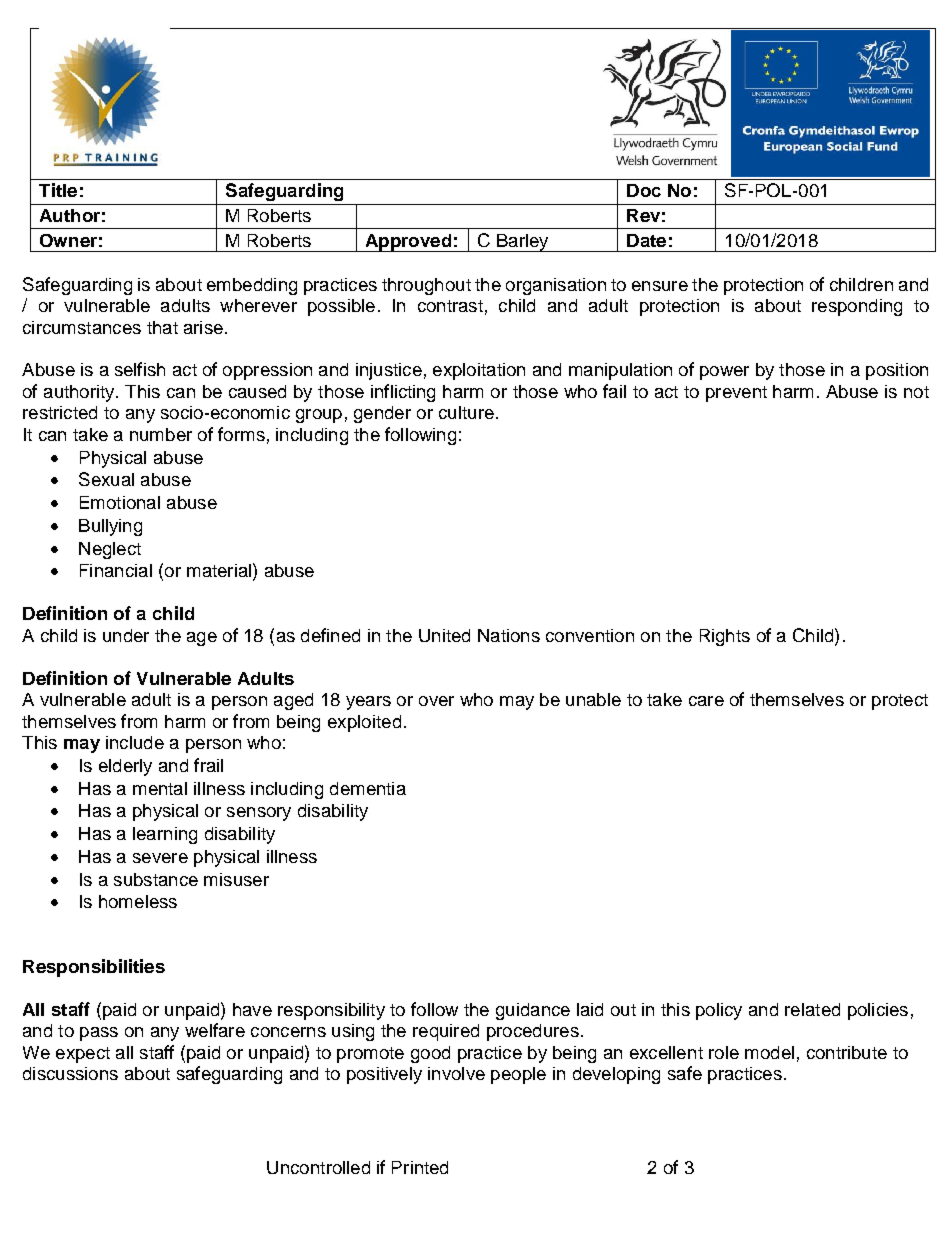 This screenshot has width=952, height=1233. What do you see at coordinates (523, 243) in the screenshot?
I see `Barley` at bounding box center [523, 243].
